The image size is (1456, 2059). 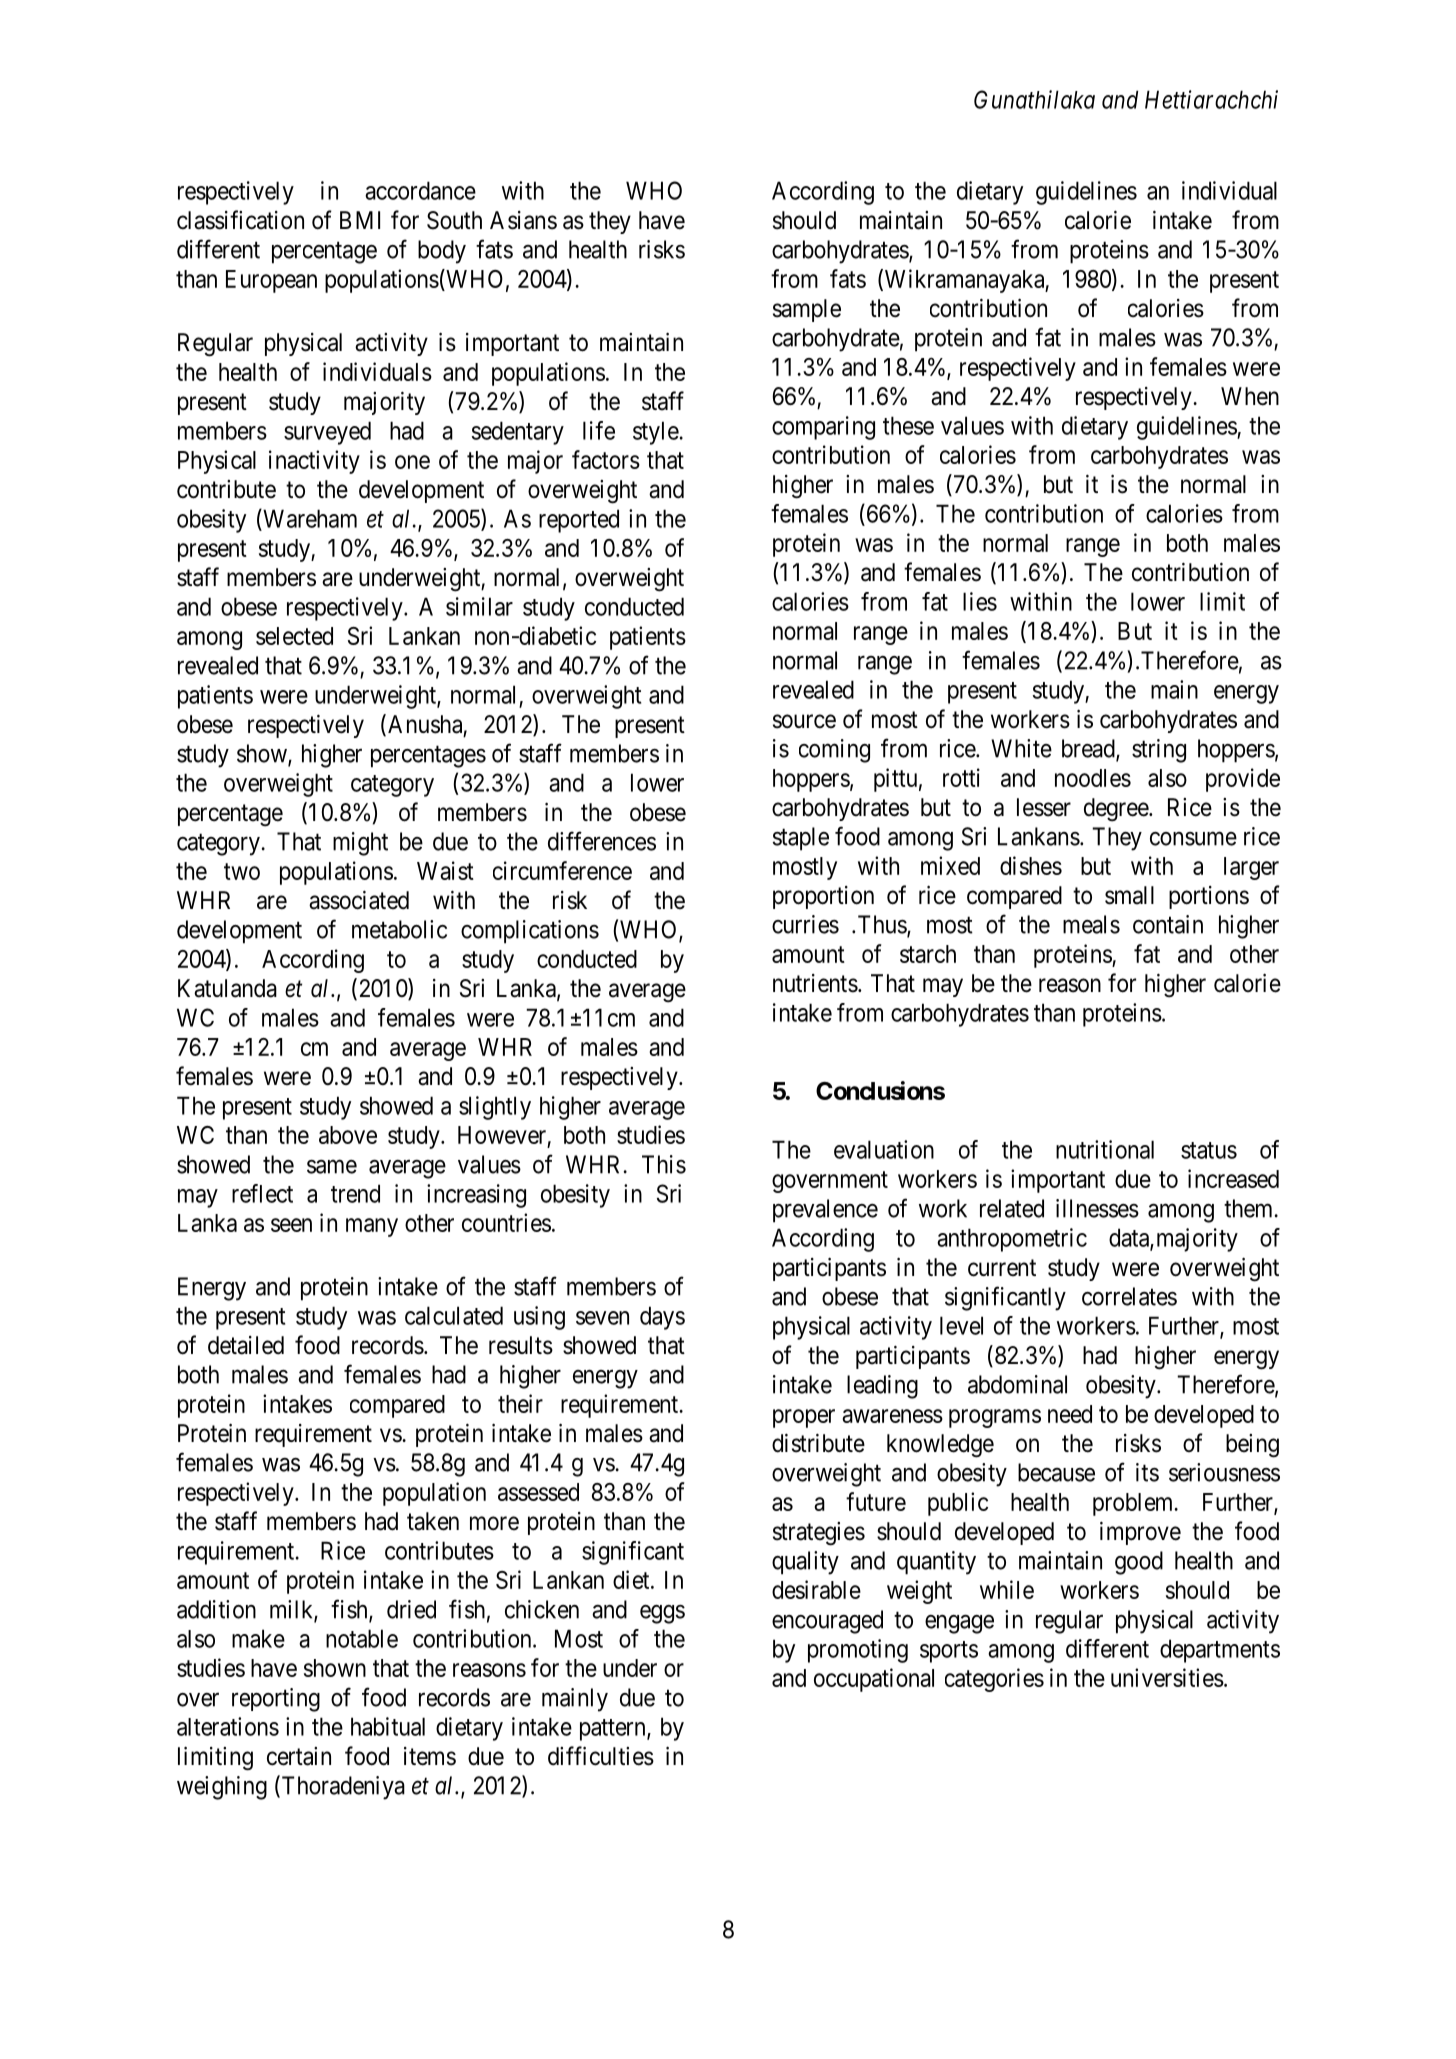 I want to click on source, so click(x=804, y=721).
